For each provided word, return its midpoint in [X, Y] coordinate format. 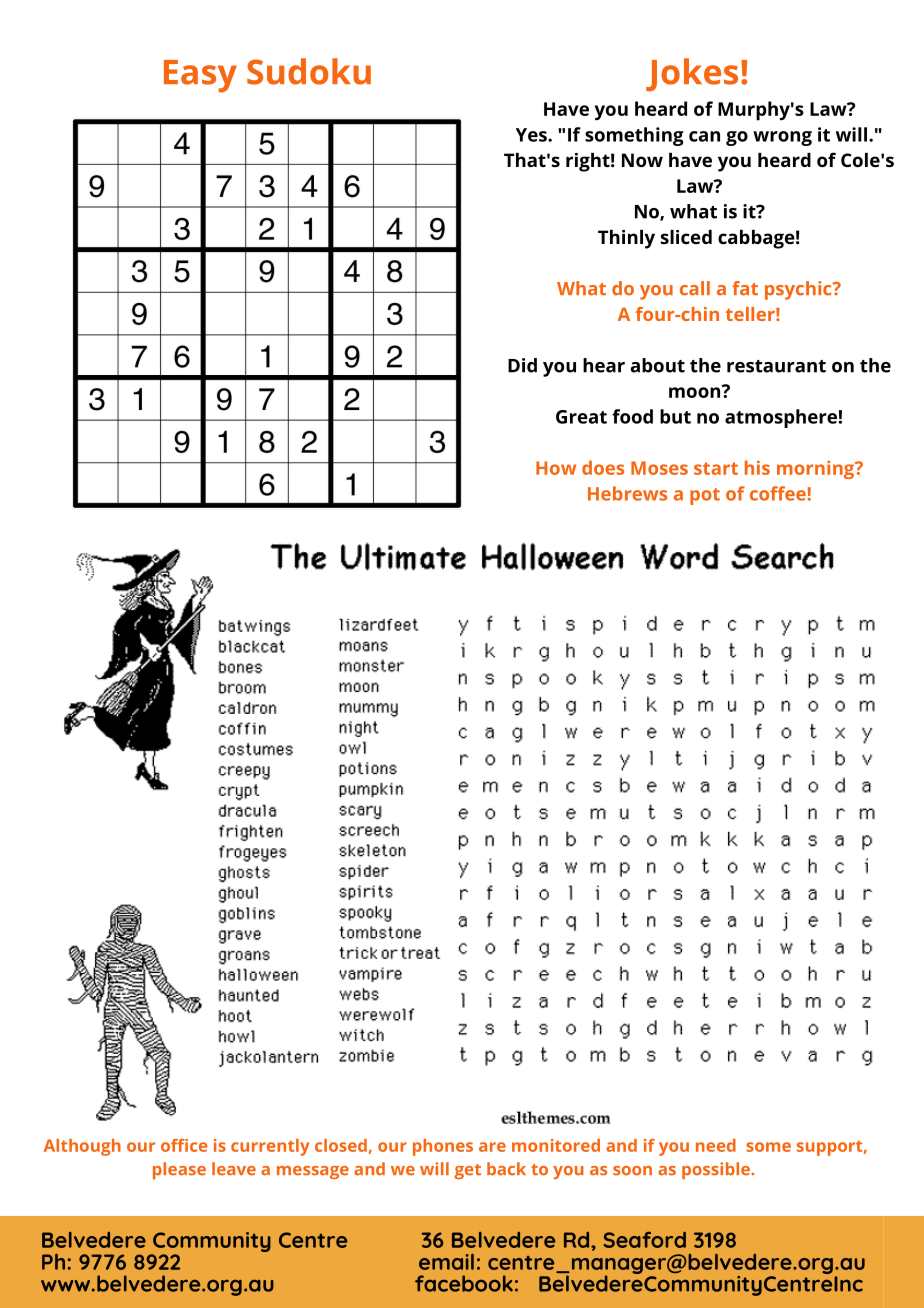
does [603, 467]
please [179, 1170]
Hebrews [627, 493]
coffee [779, 493]
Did [522, 365]
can [704, 136]
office [184, 1145]
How [556, 468]
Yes [532, 135]
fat [745, 288]
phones [443, 1147]
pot [705, 496]
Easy [200, 76]
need [716, 1145]
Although [82, 1147]
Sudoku [309, 71]
